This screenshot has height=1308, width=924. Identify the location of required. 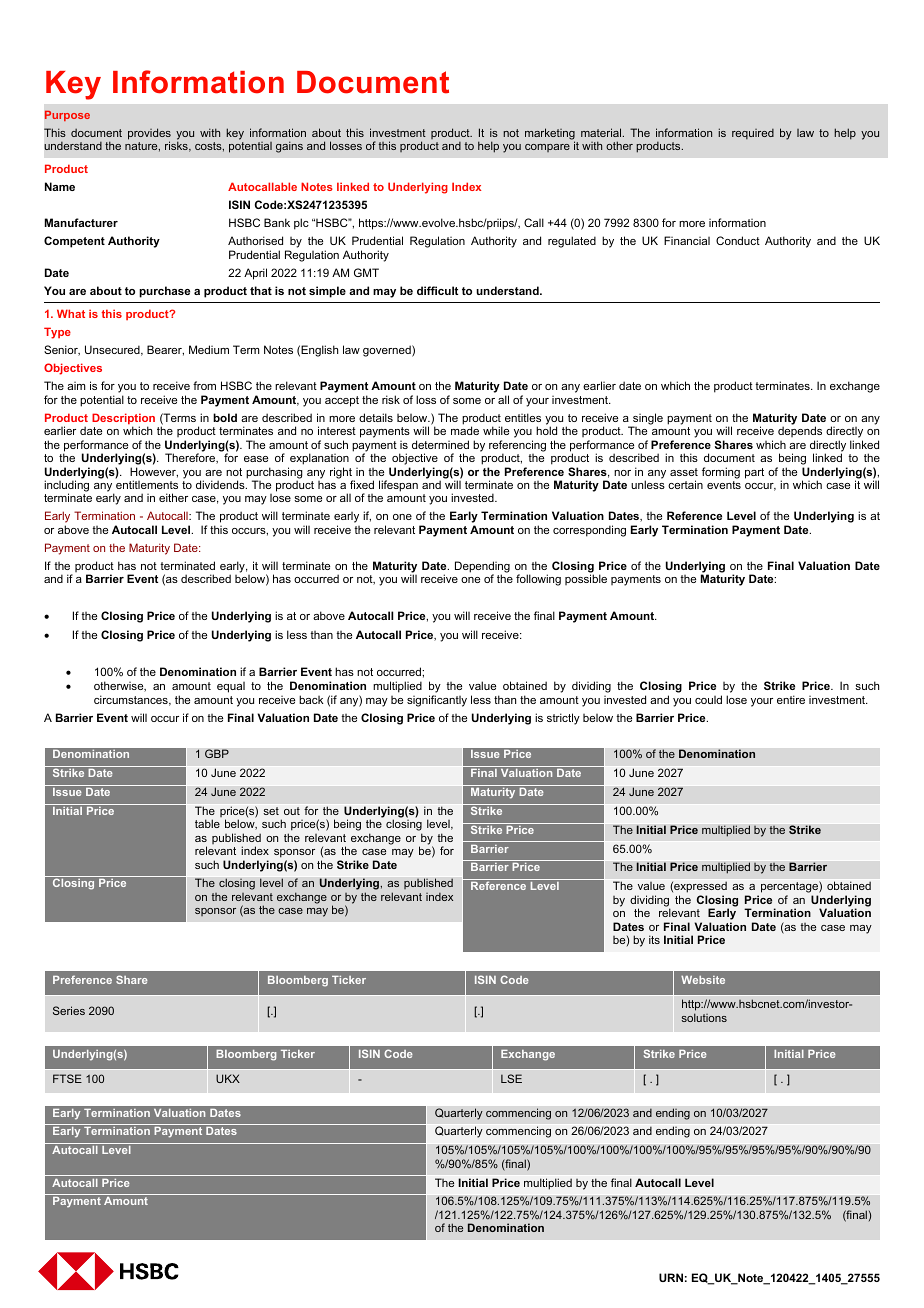
(753, 134).
